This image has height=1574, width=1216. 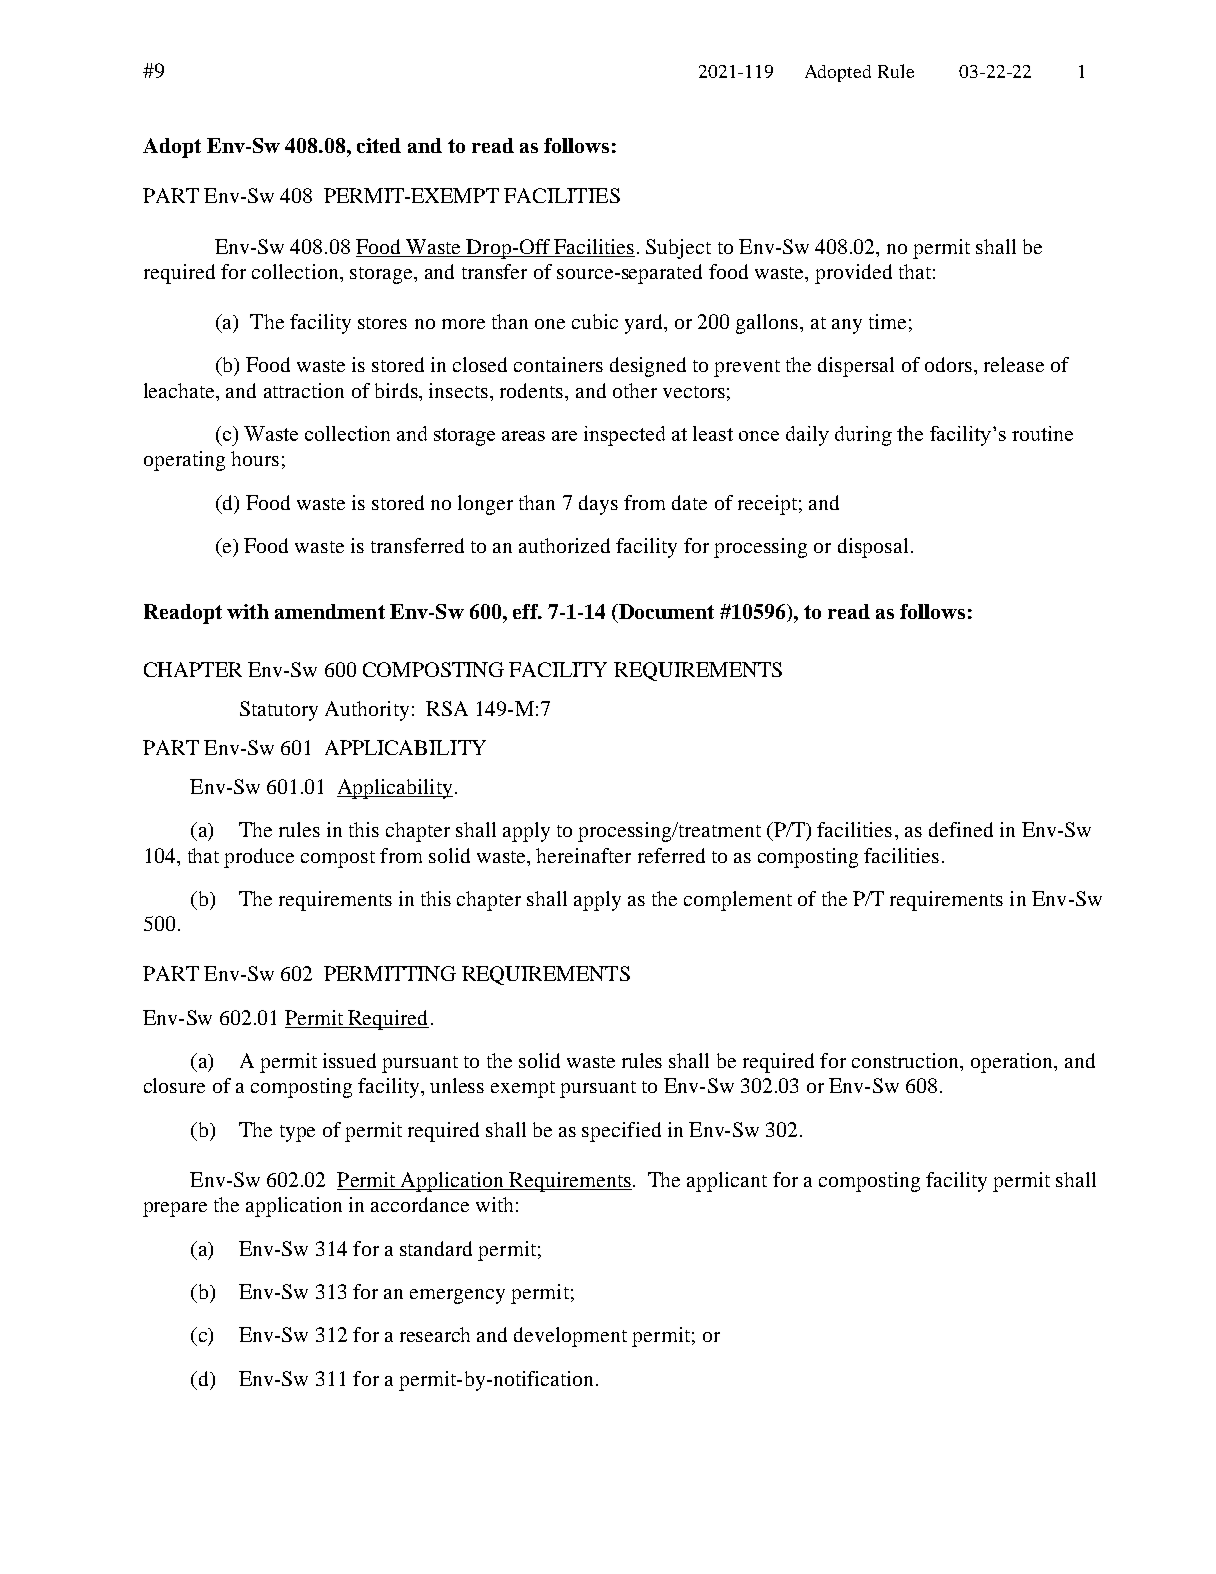 What do you see at coordinates (853, 274) in the image?
I see `provided` at bounding box center [853, 274].
